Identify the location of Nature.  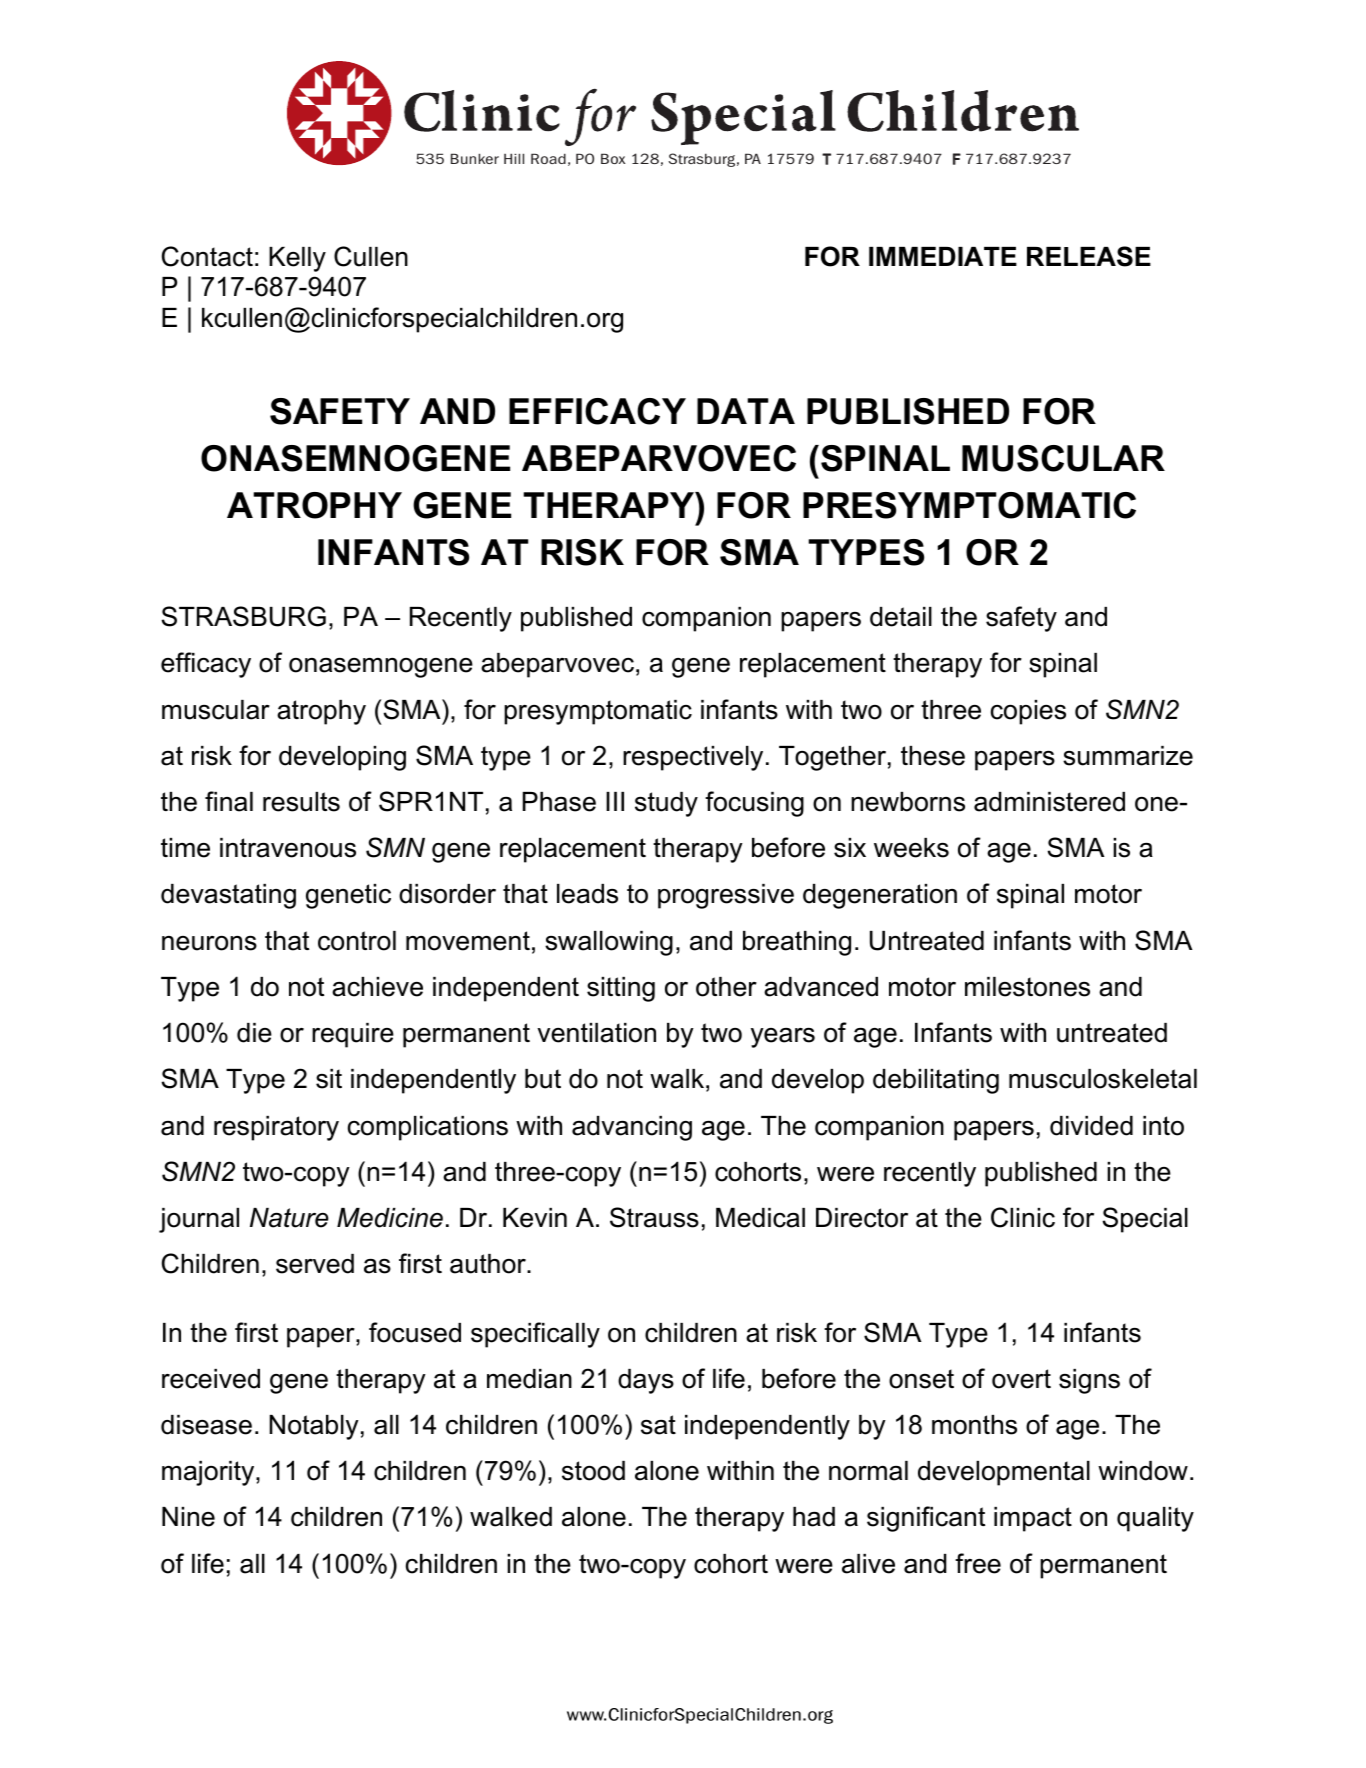
(289, 1218).
